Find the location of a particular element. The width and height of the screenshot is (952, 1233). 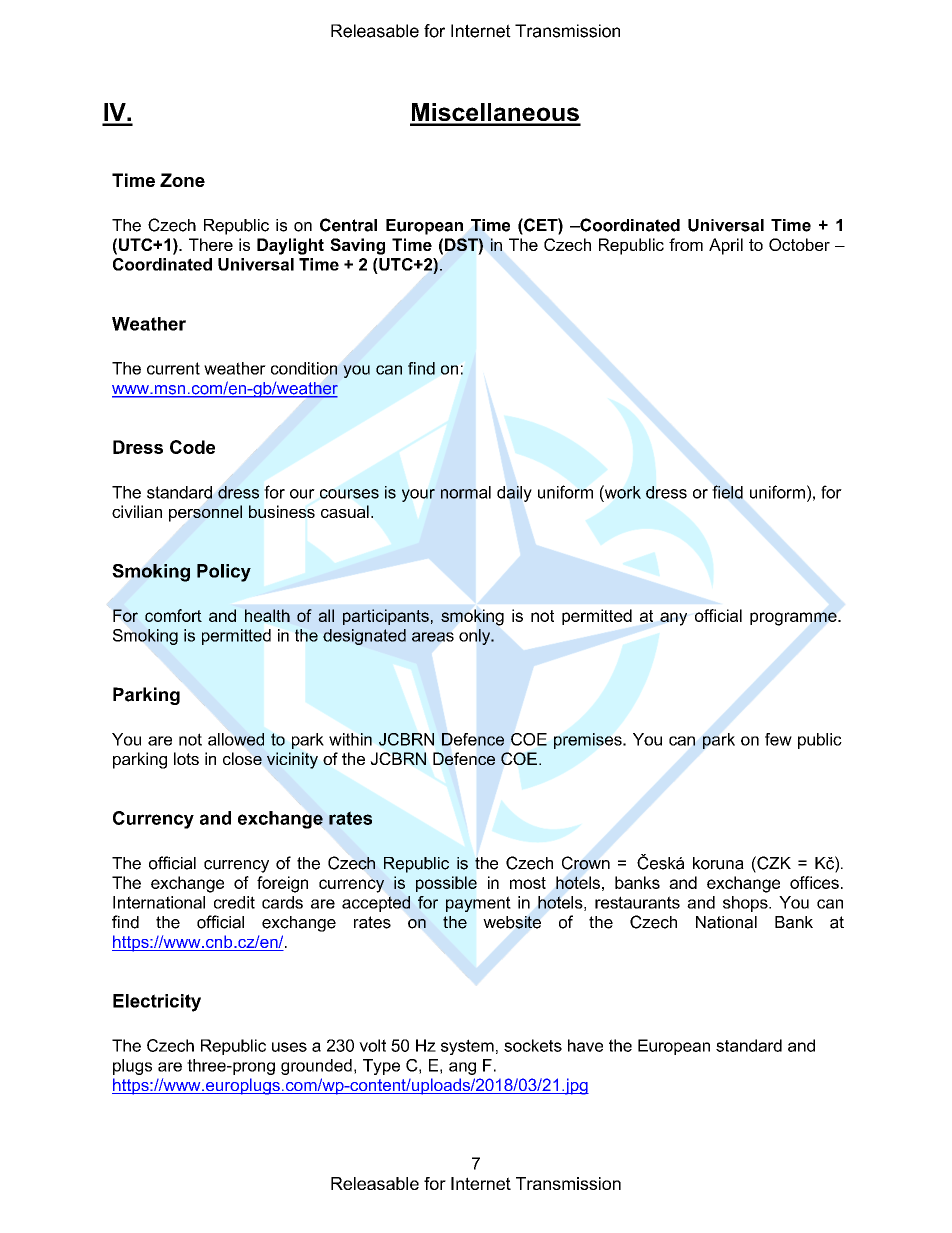

Zone is located at coordinates (182, 180).
